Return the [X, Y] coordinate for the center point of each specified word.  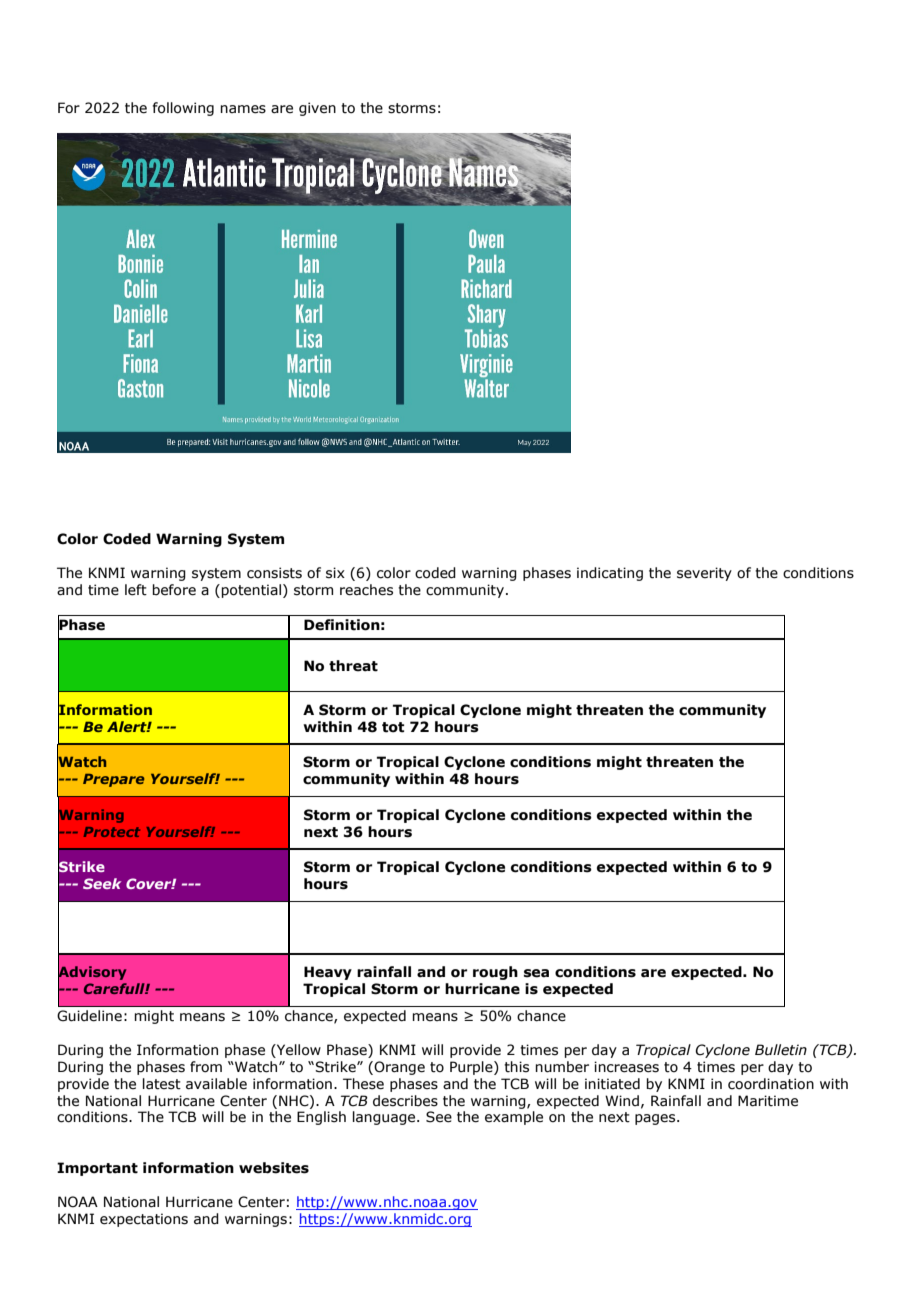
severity [704, 574]
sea [536, 973]
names [243, 109]
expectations [144, 1220]
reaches [366, 590]
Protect [112, 832]
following [183, 109]
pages [656, 1119]
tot [393, 727]
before [174, 590]
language [384, 1118]
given [317, 109]
